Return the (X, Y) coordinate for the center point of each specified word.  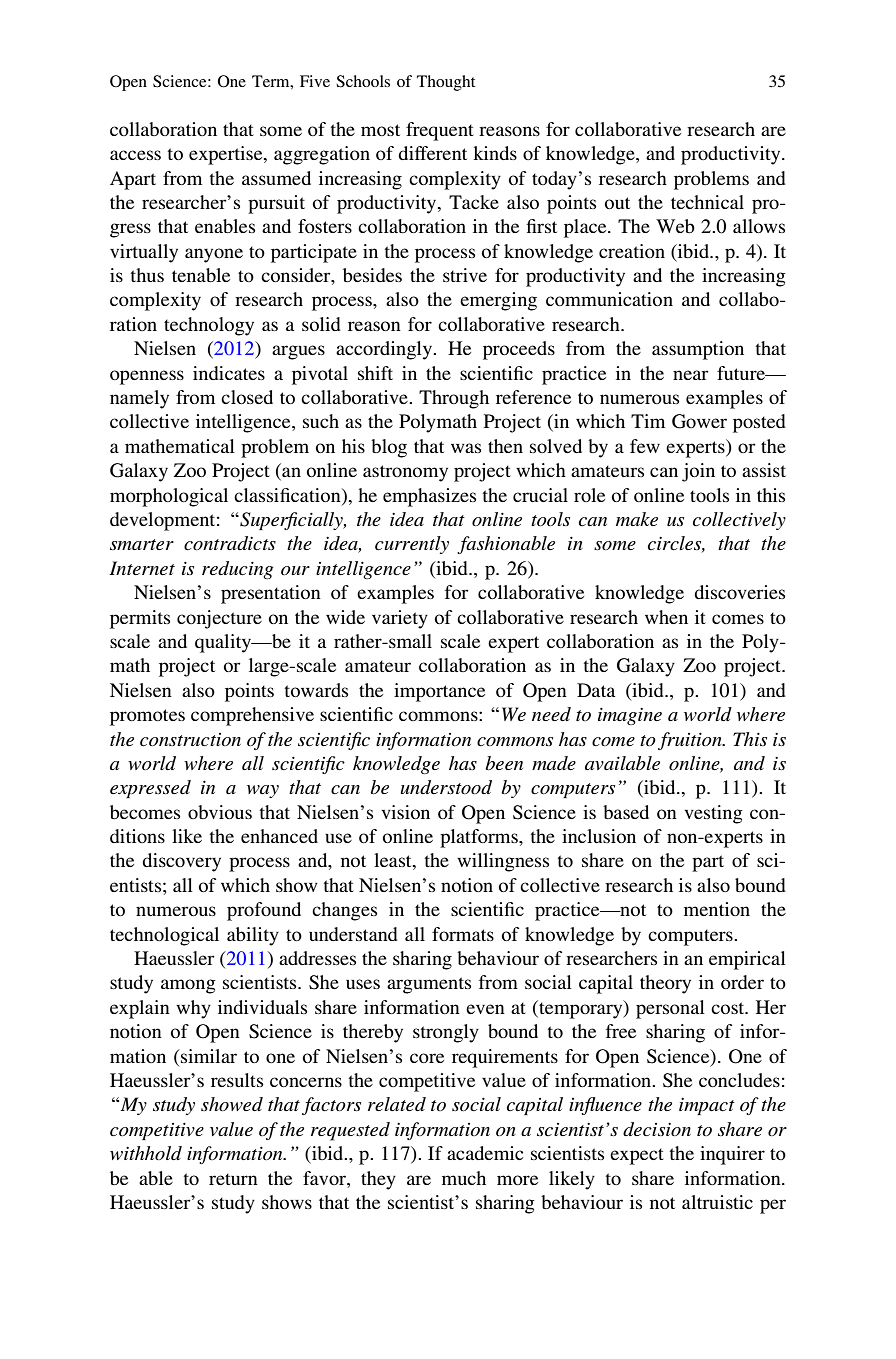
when (666, 617)
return (233, 1179)
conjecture (219, 619)
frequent (440, 131)
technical (707, 202)
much (464, 1178)
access (135, 155)
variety (400, 619)
